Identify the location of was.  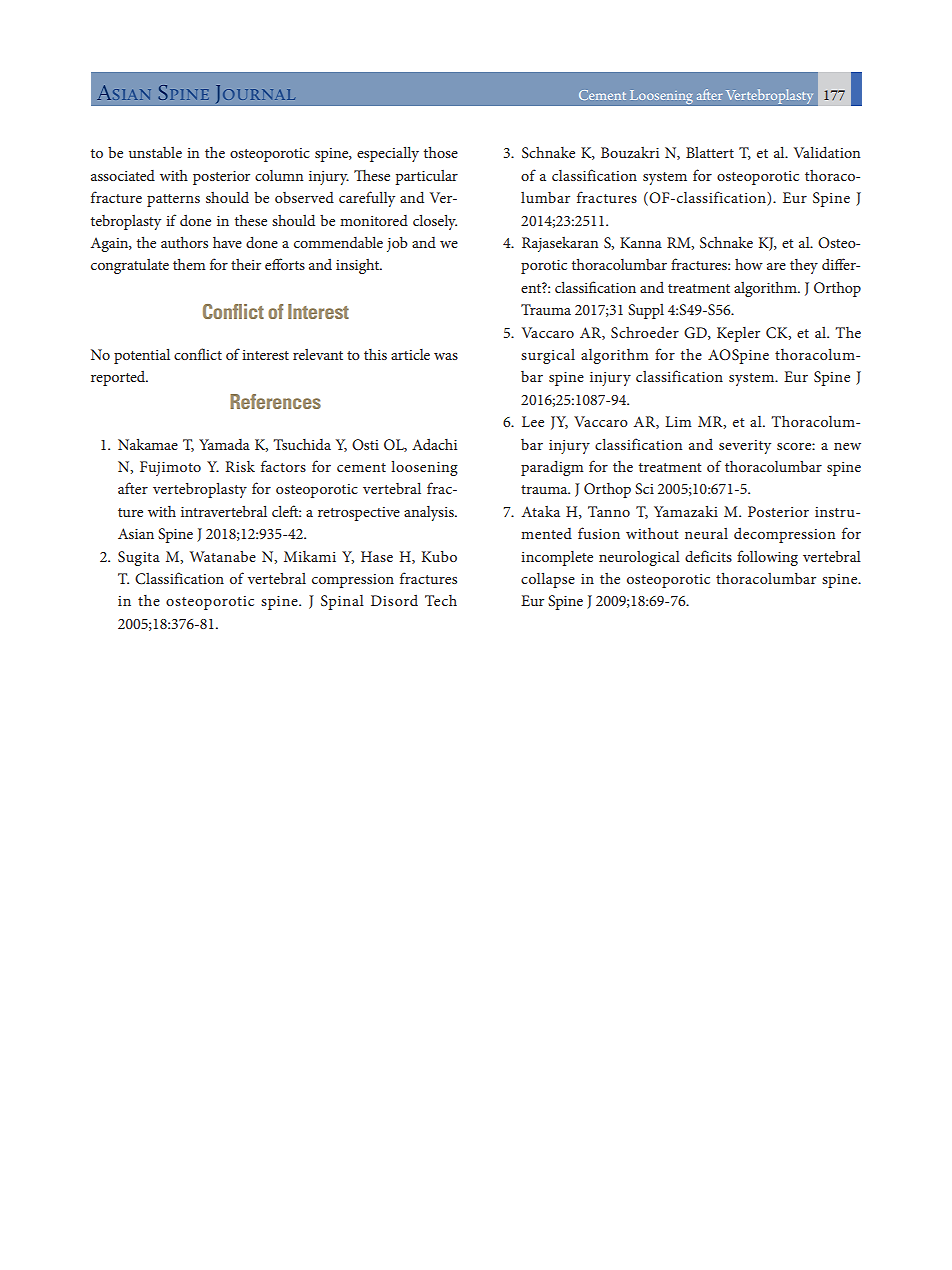
(446, 356).
